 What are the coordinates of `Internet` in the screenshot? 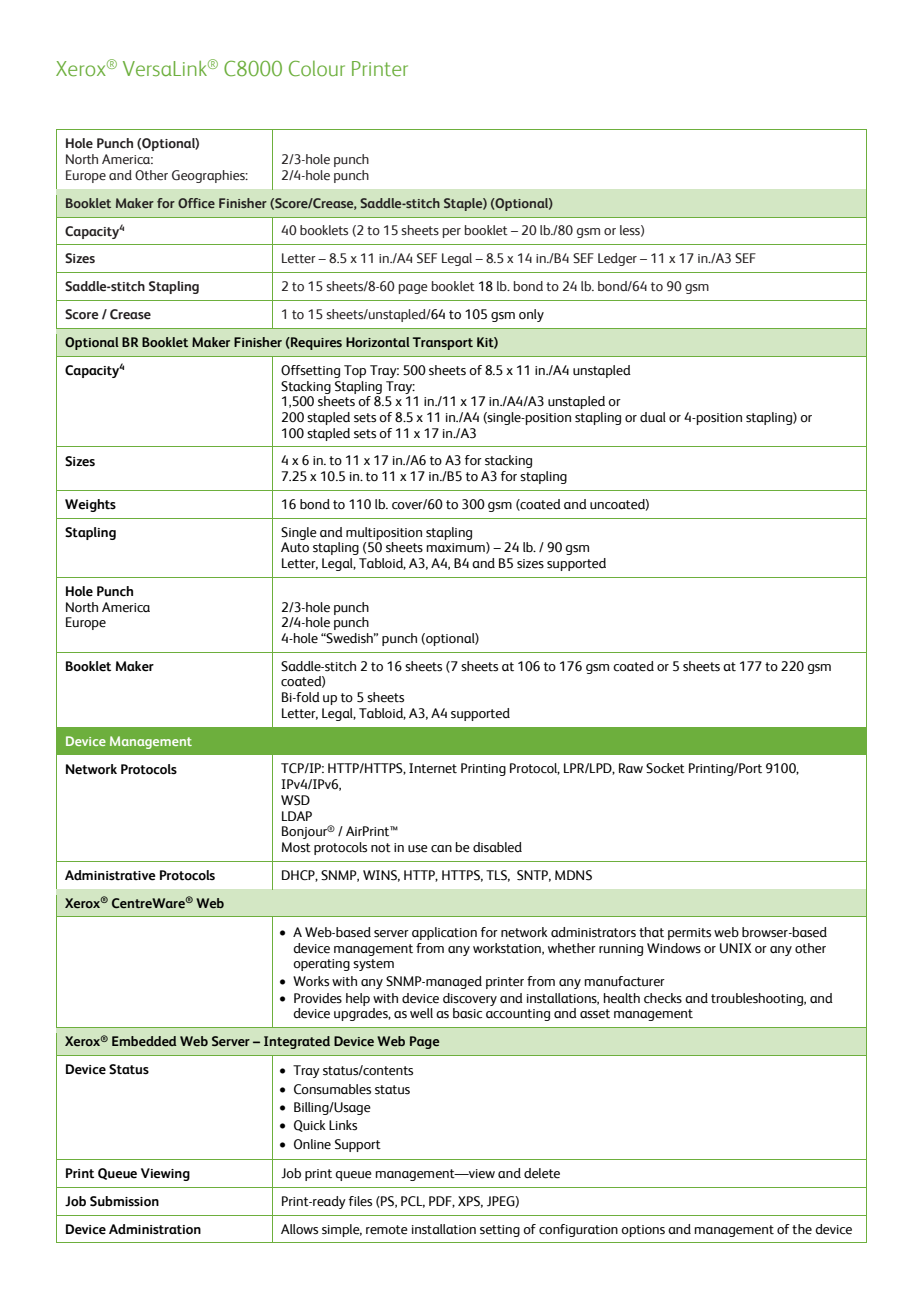 It's located at (433, 768).
